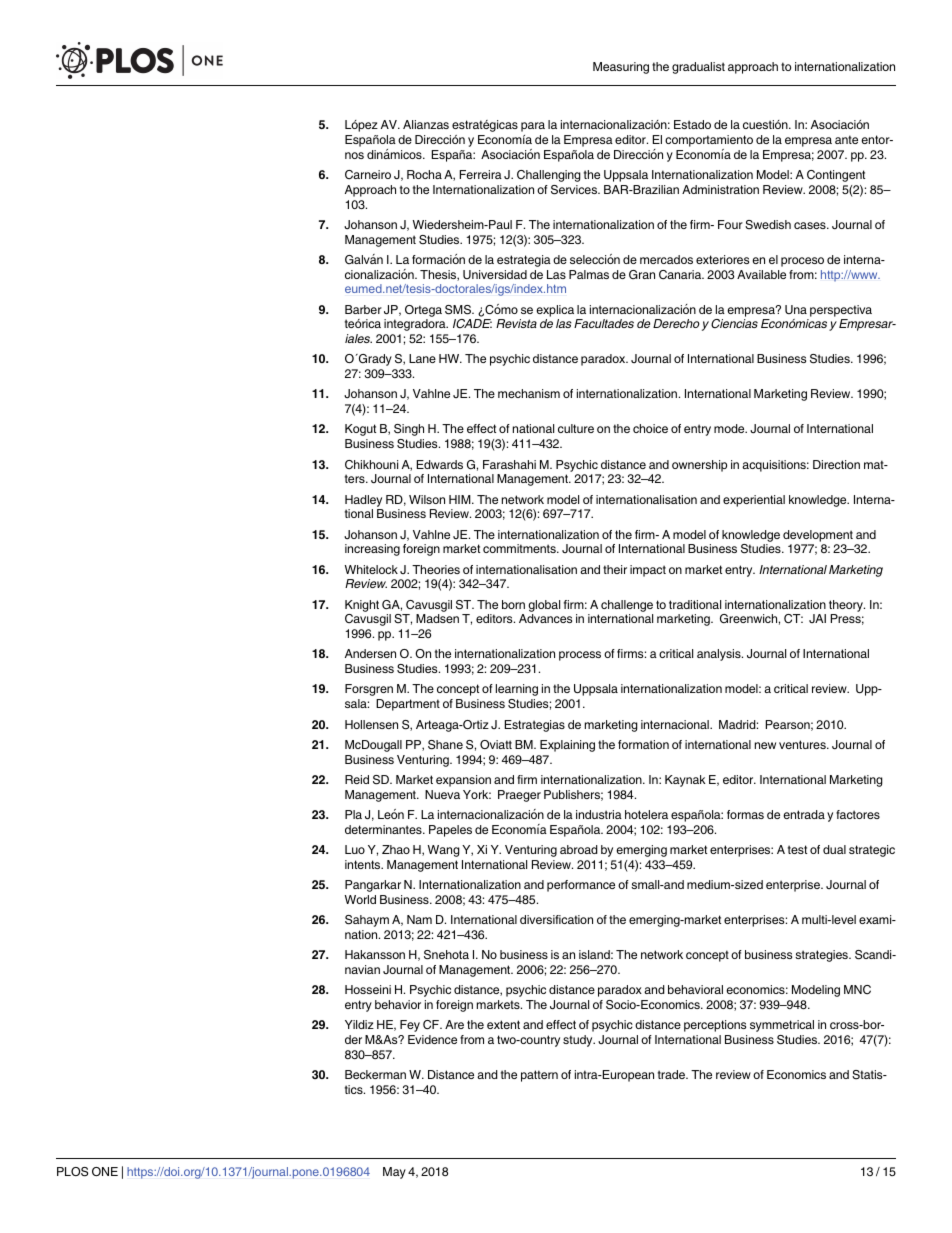 Image resolution: width=952 pixels, height=1233 pixels. Describe the element at coordinates (817, 618) in the page. I see `JAI` at that location.
